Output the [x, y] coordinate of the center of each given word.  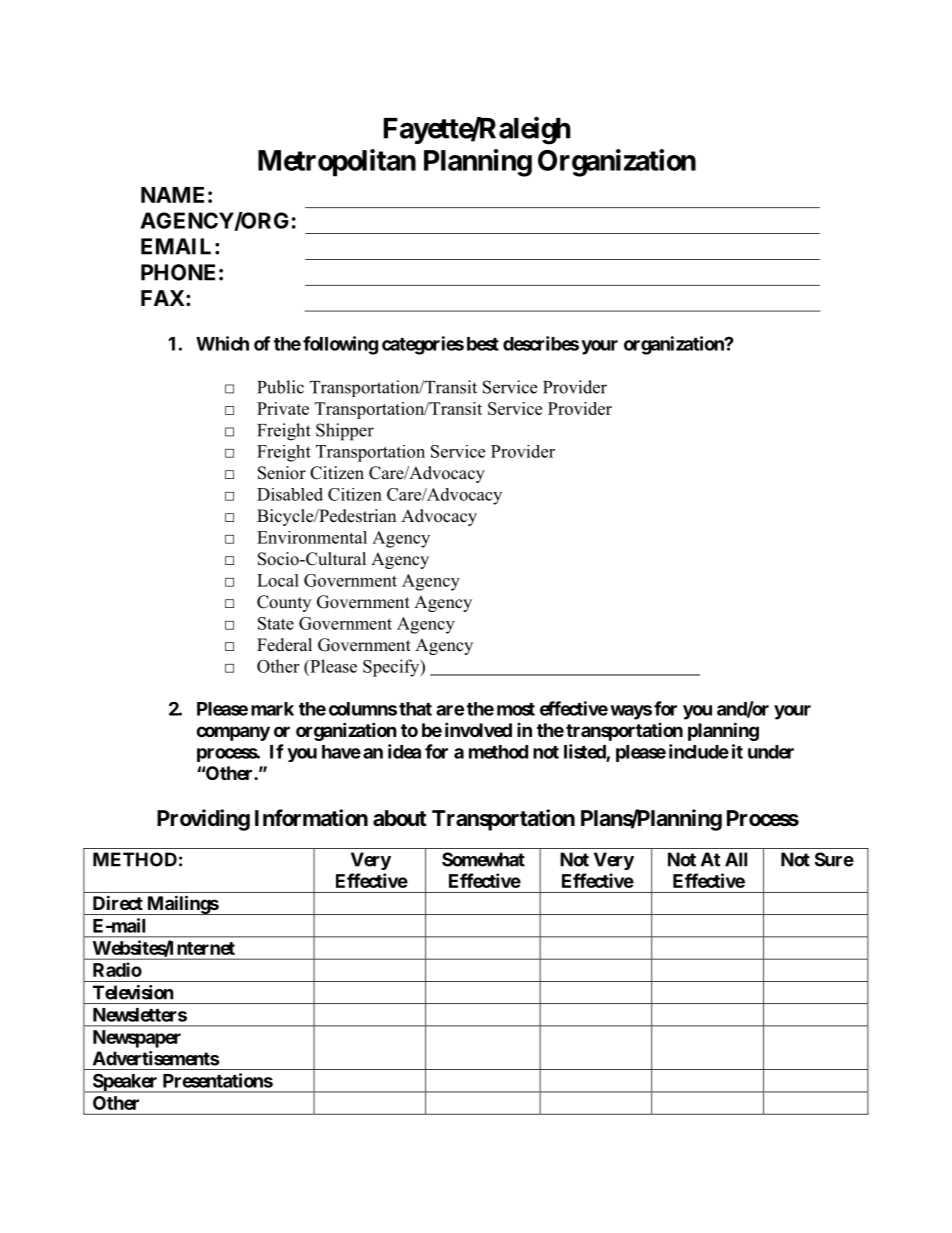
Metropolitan [337, 163]
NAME [172, 195]
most [516, 709]
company [233, 733]
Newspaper [137, 1039]
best [483, 344]
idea [404, 751]
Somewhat [483, 859]
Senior [282, 473]
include [699, 751]
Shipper [345, 432]
